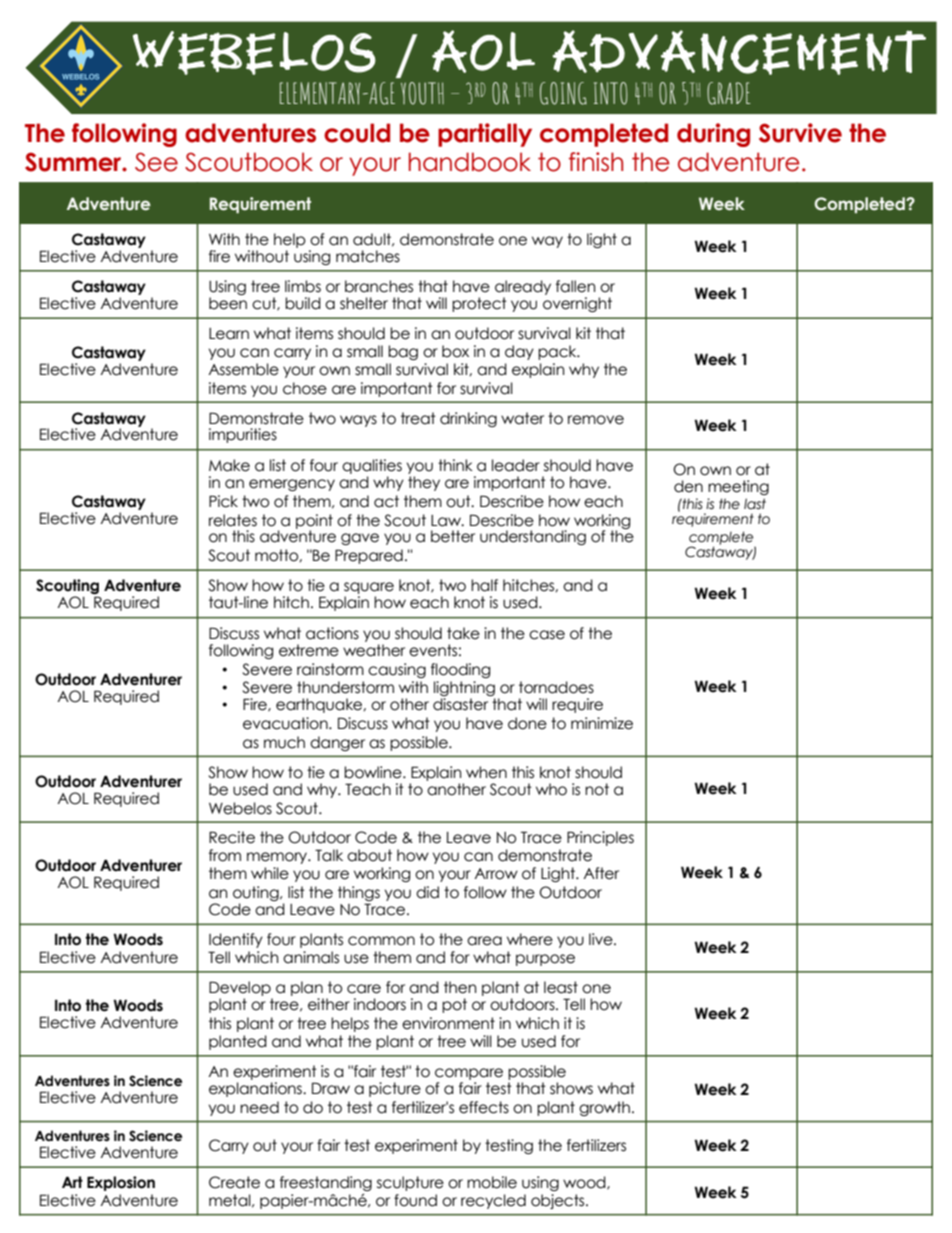  Describe the element at coordinates (755, 504) in the document. I see `last` at that location.
